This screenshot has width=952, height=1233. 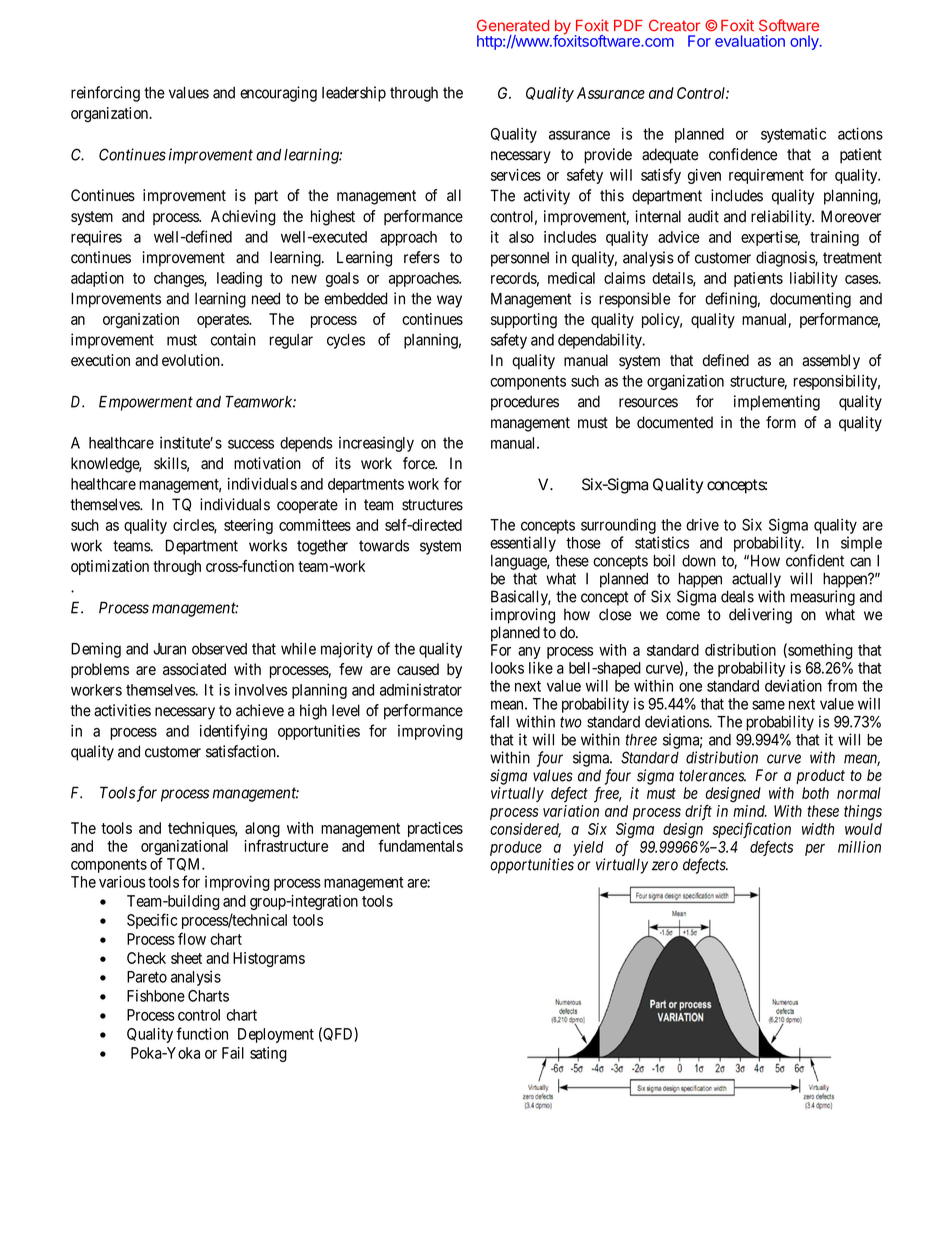 I want to click on same, so click(x=768, y=705).
